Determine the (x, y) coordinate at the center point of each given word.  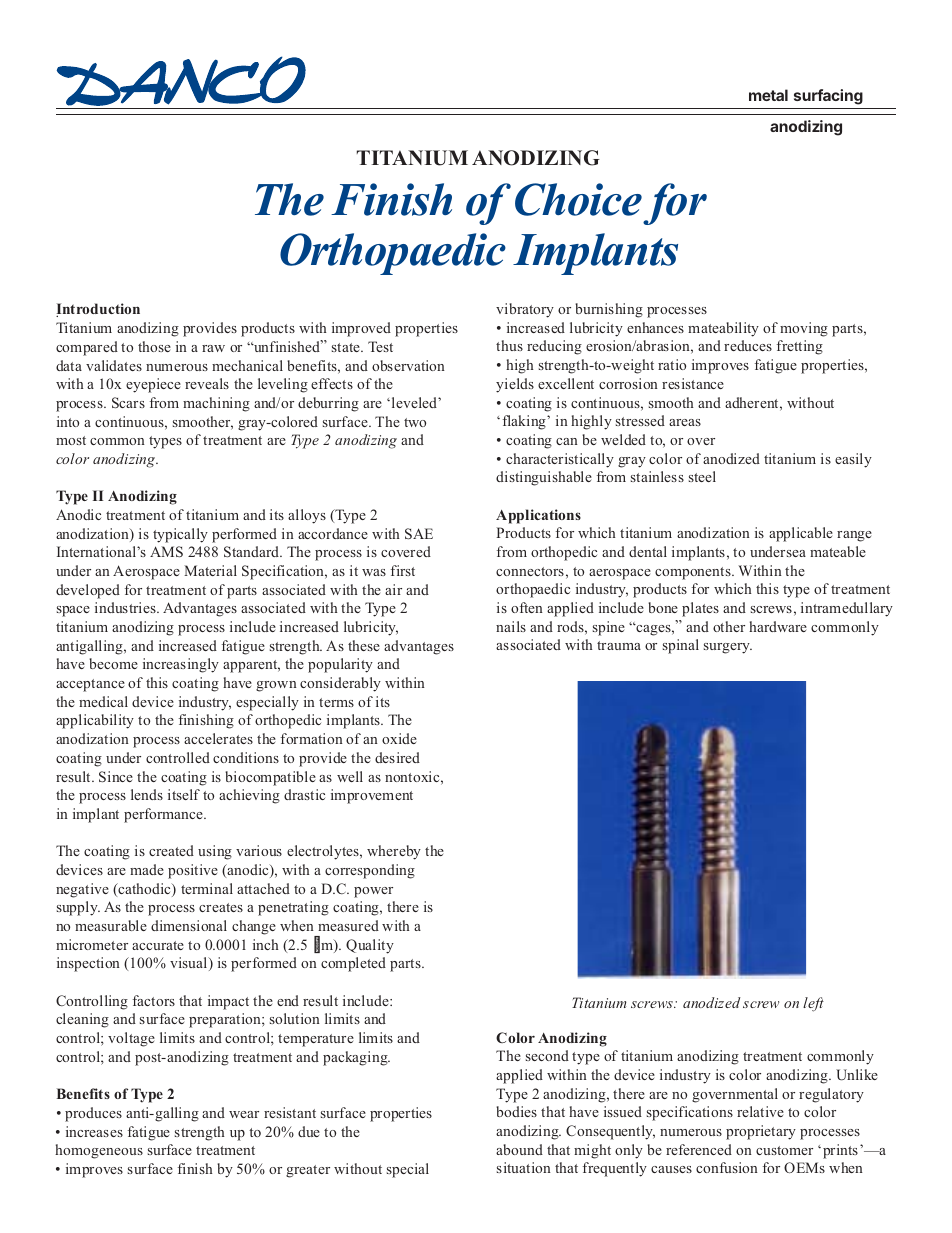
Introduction (98, 310)
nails (511, 626)
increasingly (181, 665)
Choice (578, 199)
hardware (778, 626)
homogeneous (99, 1151)
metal (768, 95)
